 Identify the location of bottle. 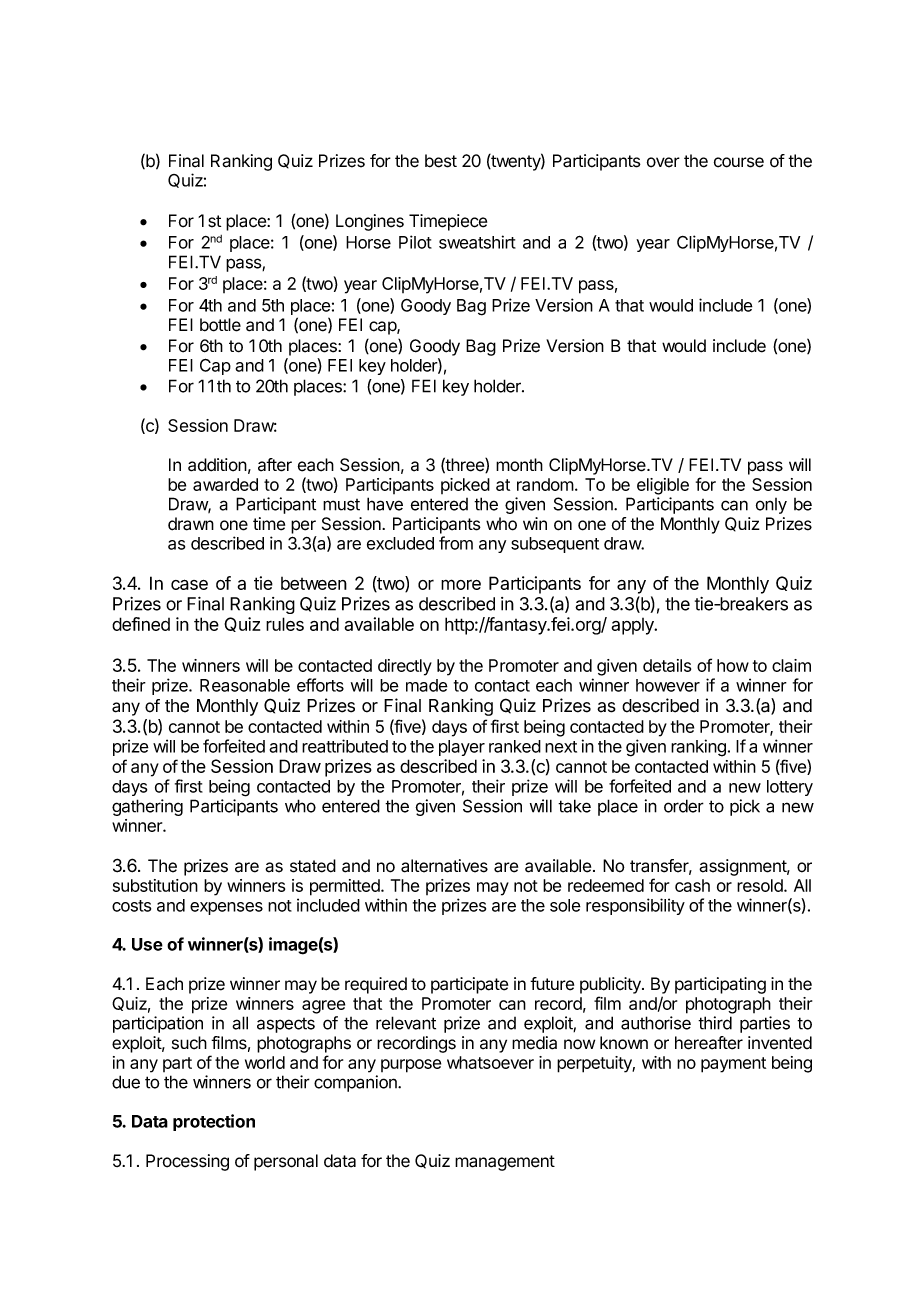
(220, 325).
